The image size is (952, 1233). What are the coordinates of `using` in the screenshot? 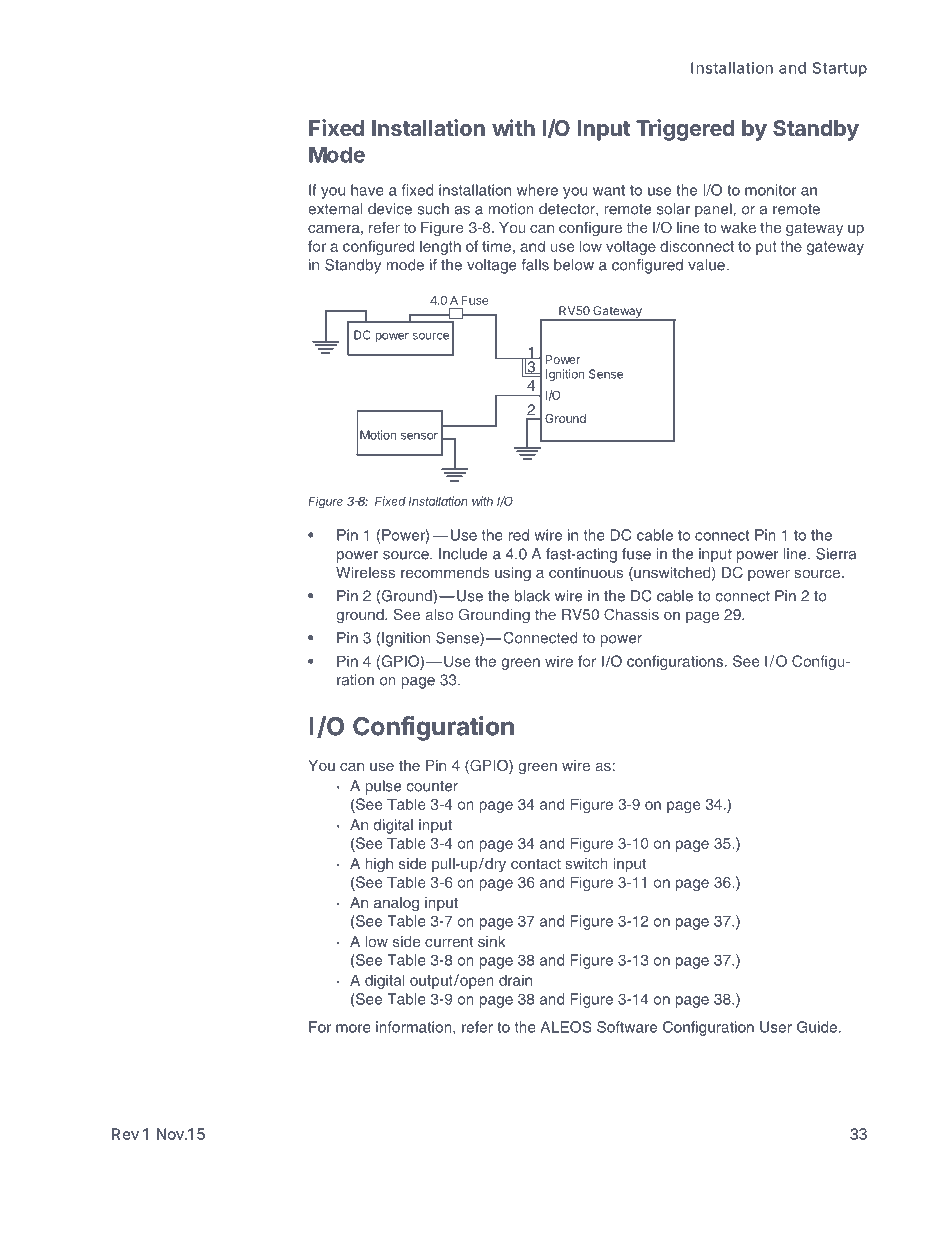 It's located at (513, 574).
